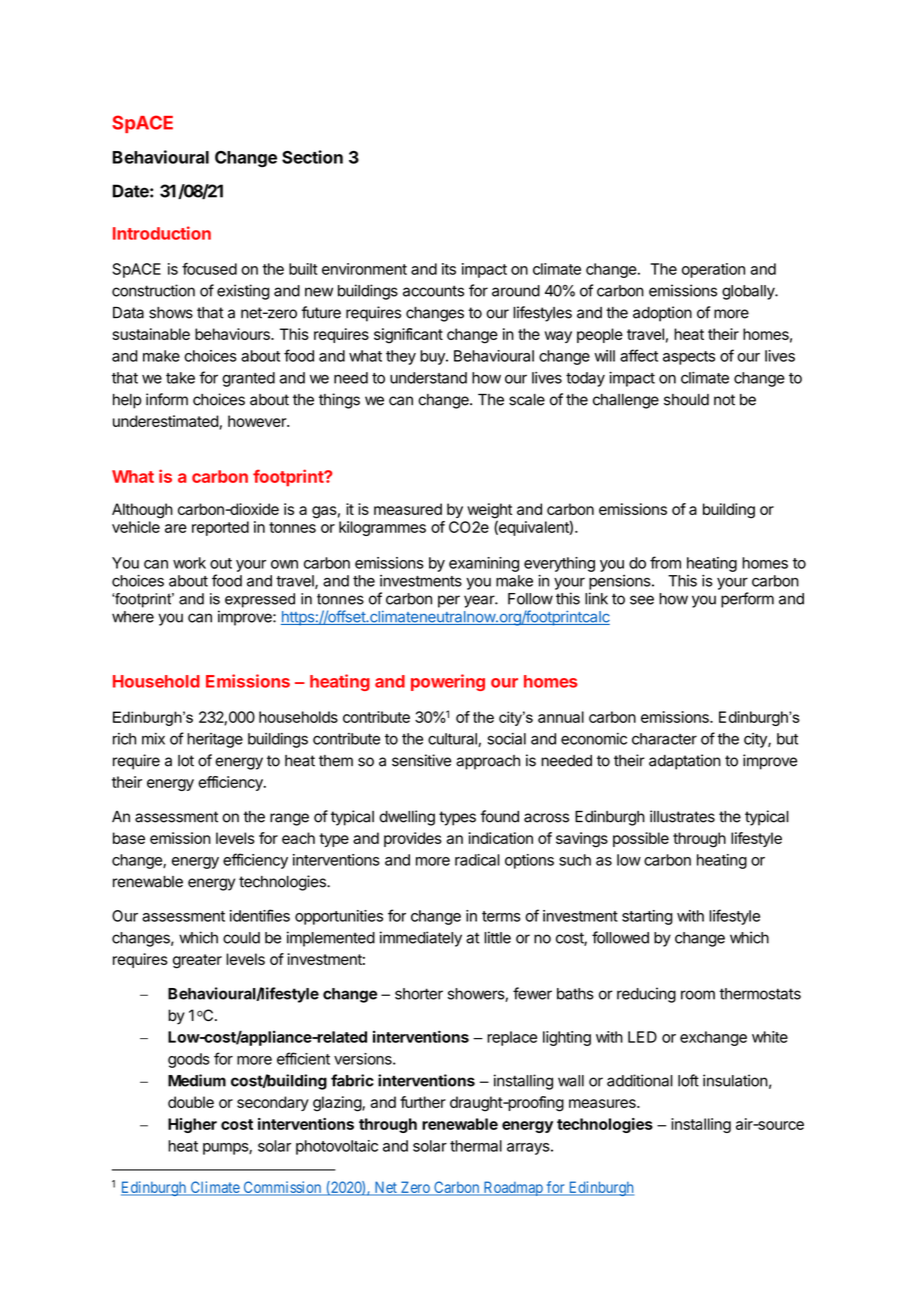 Image resolution: width=924 pixels, height=1308 pixels. What do you see at coordinates (226, 1149) in the image?
I see `pumps` at bounding box center [226, 1149].
